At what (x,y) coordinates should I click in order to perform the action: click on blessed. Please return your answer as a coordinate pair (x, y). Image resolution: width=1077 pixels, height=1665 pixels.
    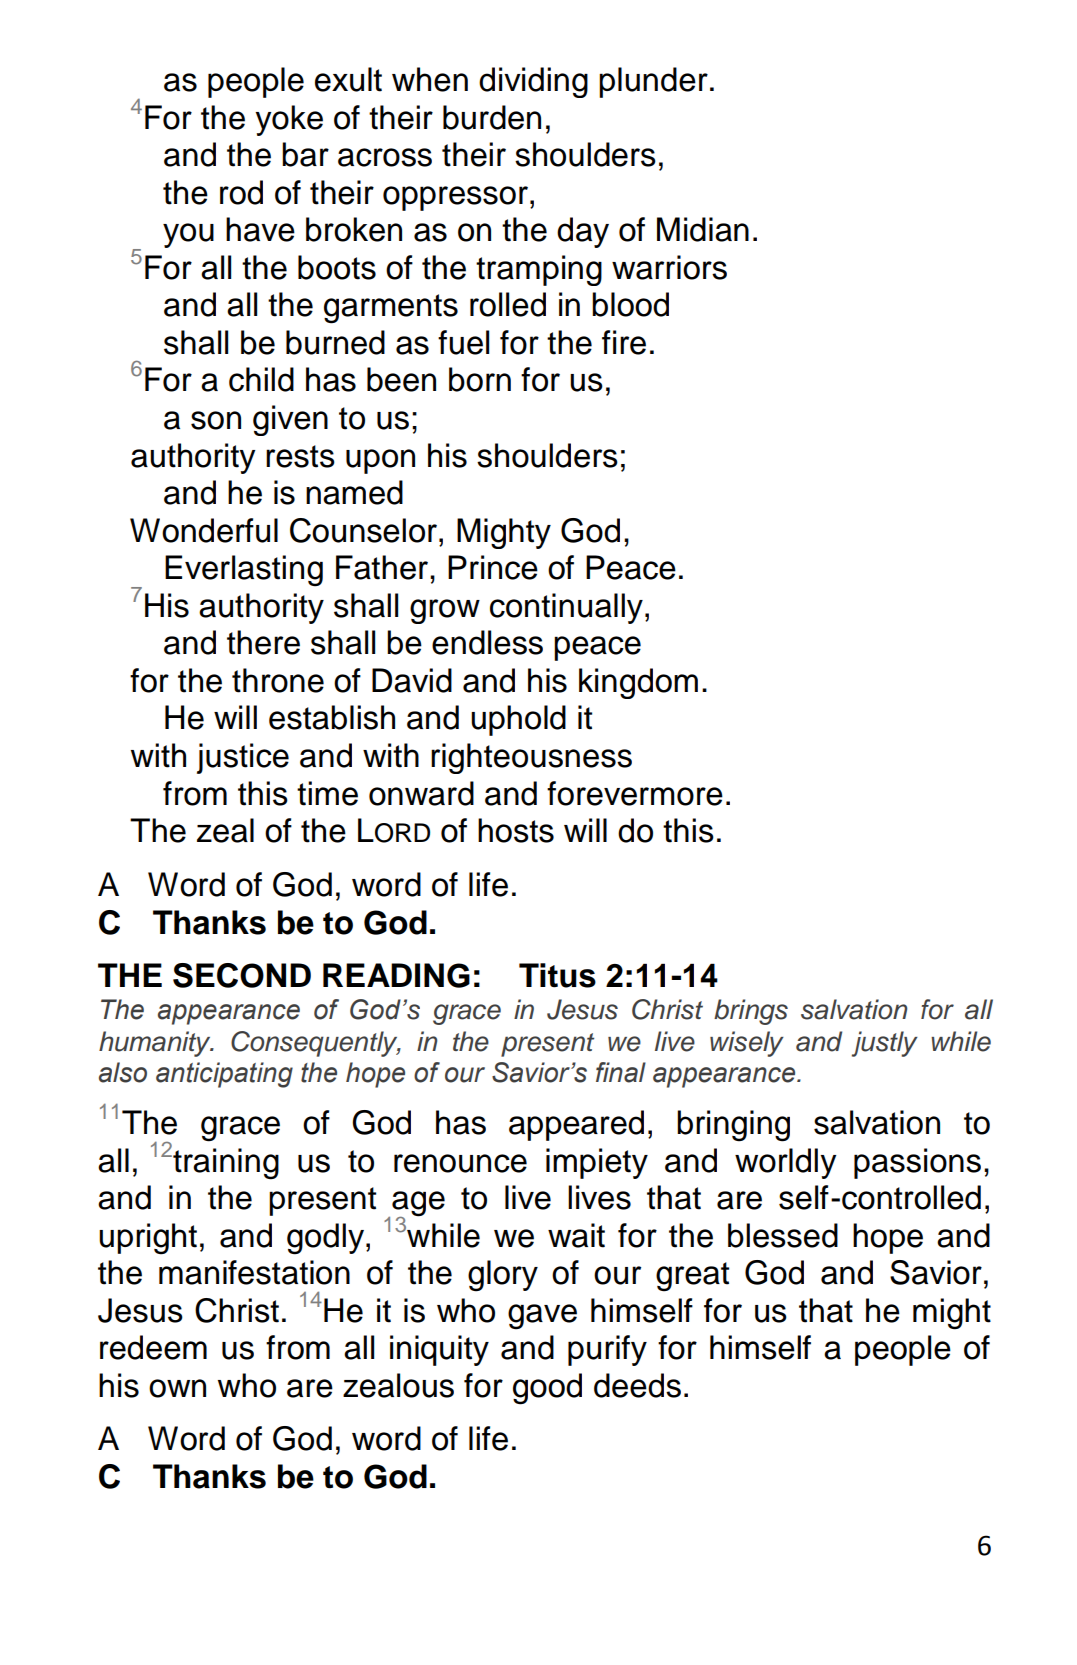
    Looking at the image, I should click on (783, 1235).
